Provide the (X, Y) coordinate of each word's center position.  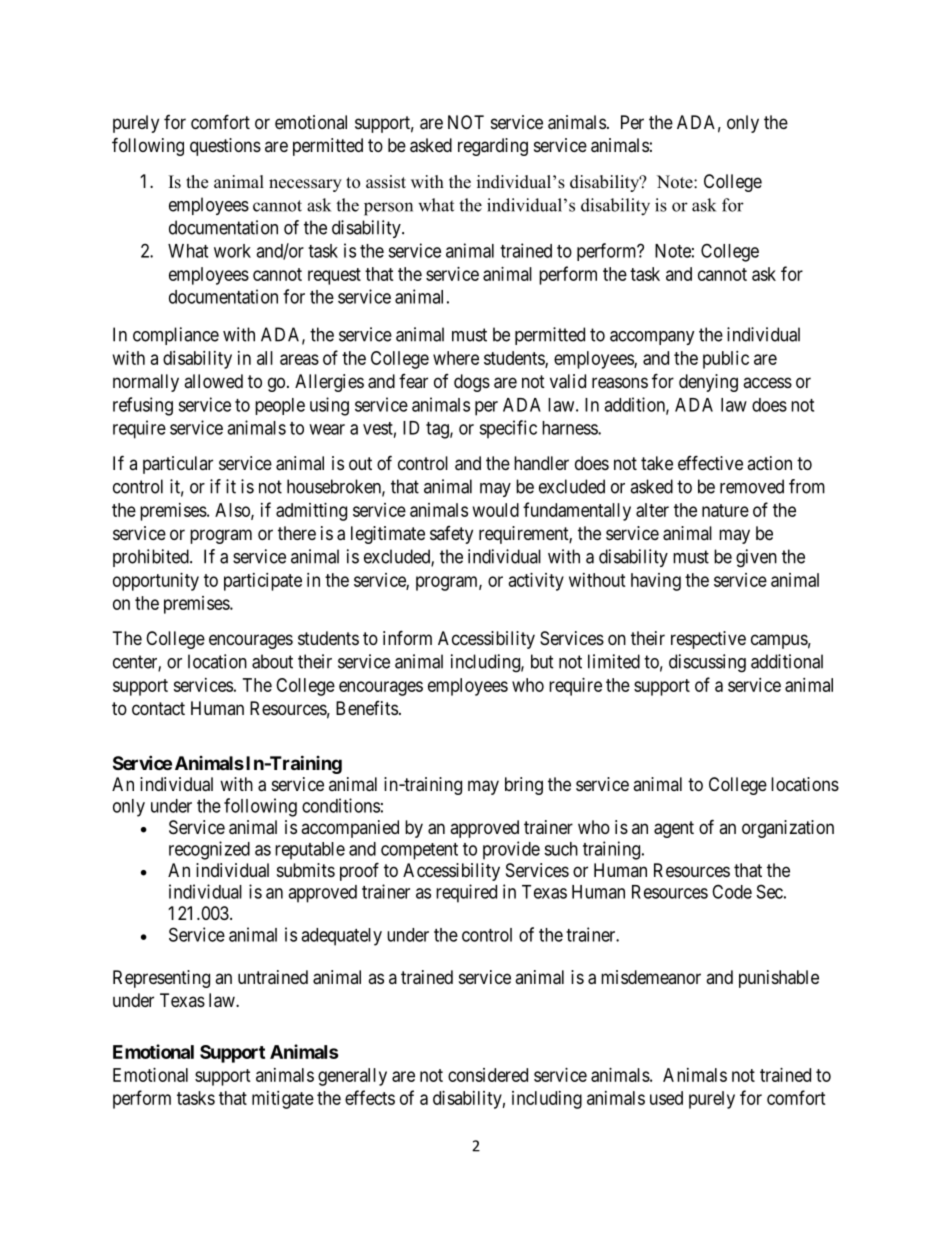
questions (225, 147)
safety (451, 535)
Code (732, 891)
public (726, 360)
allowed (213, 381)
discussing (707, 663)
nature (725, 510)
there (297, 533)
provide (511, 850)
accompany (652, 338)
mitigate (283, 1100)
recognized (209, 850)
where (456, 358)
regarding (493, 147)
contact (158, 708)
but (542, 661)
